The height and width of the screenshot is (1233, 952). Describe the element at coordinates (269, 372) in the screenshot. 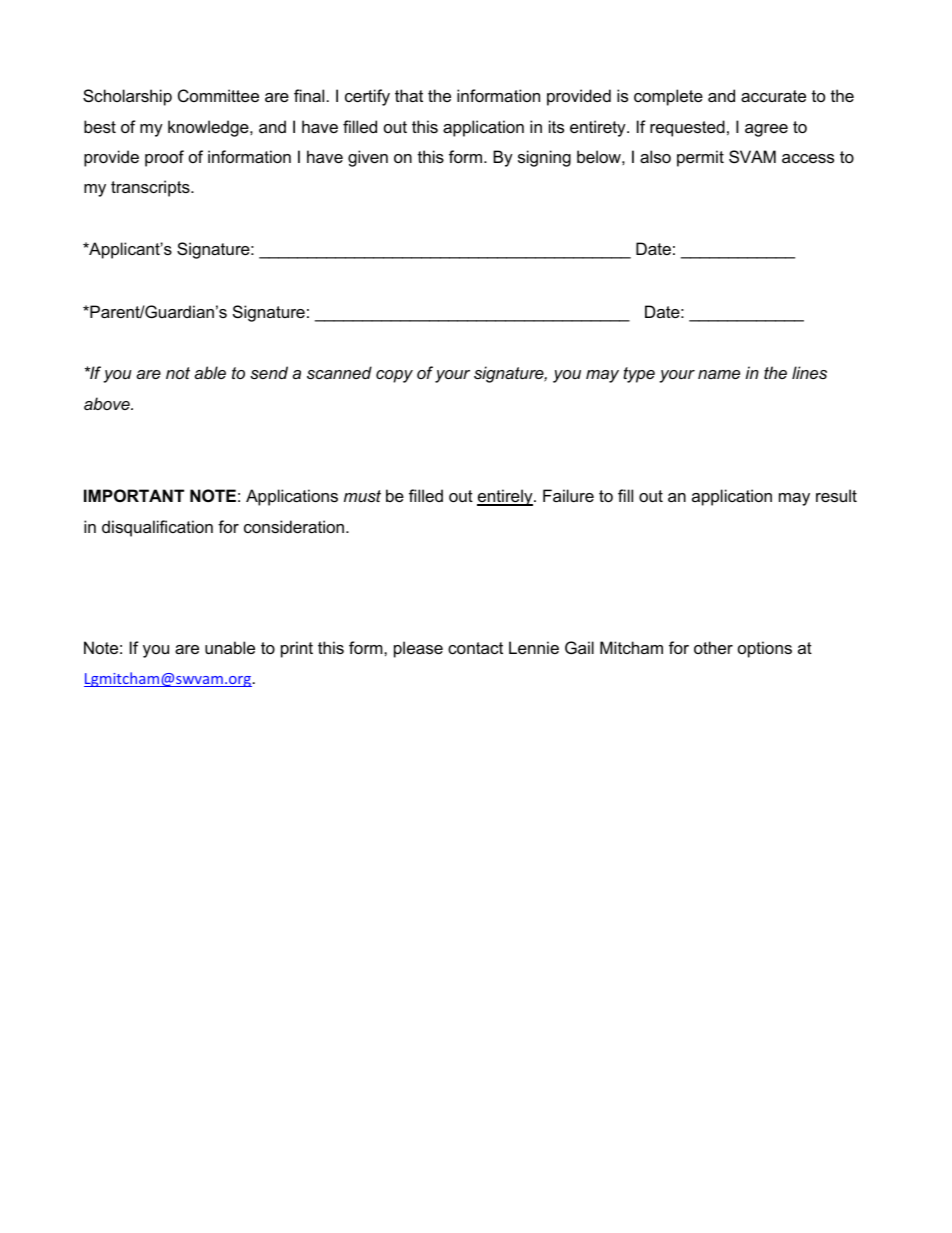

I see `send` at that location.
